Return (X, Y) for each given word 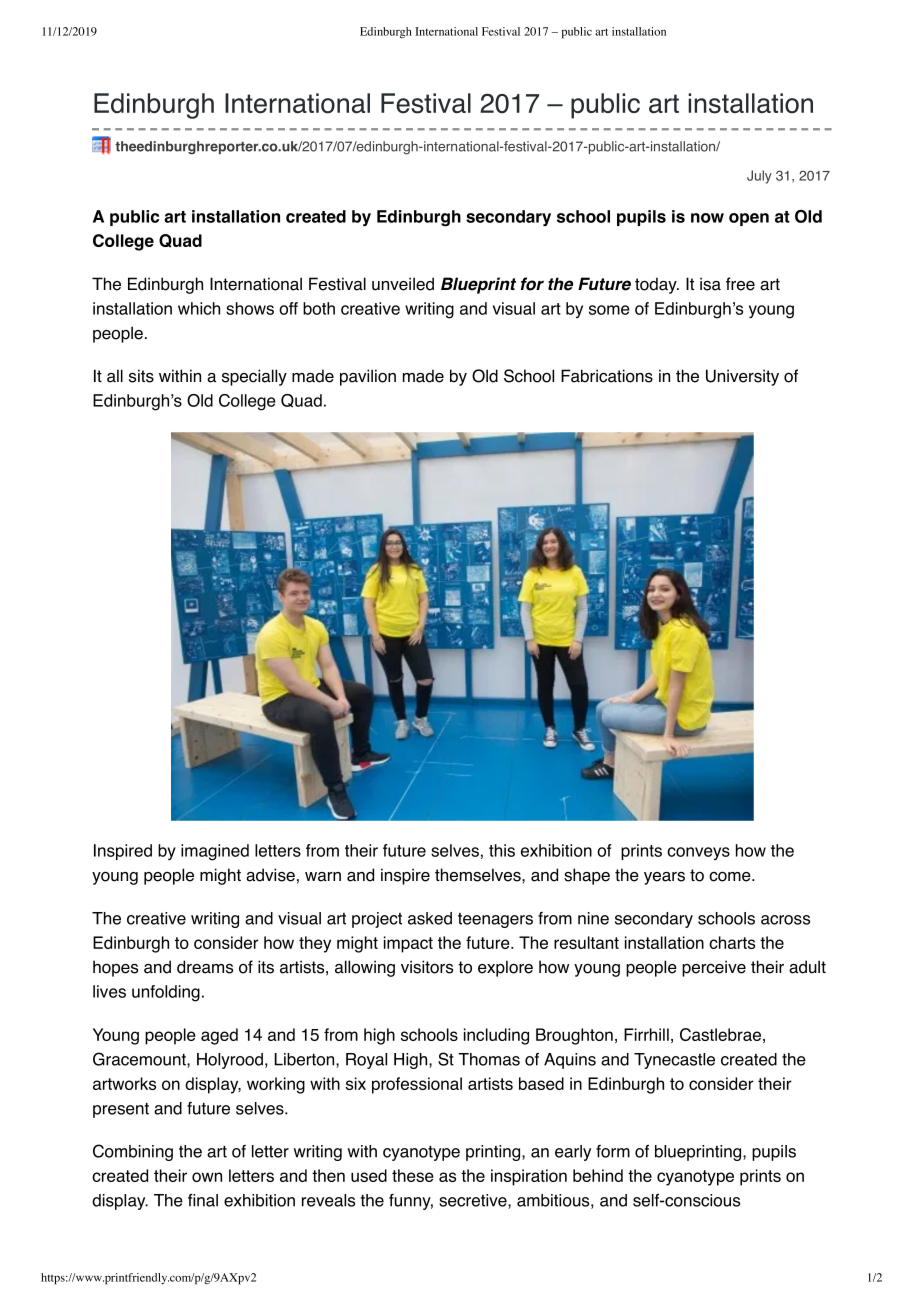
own (207, 1177)
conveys (698, 853)
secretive (474, 1201)
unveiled (403, 284)
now (707, 218)
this (502, 850)
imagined (215, 852)
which (199, 308)
